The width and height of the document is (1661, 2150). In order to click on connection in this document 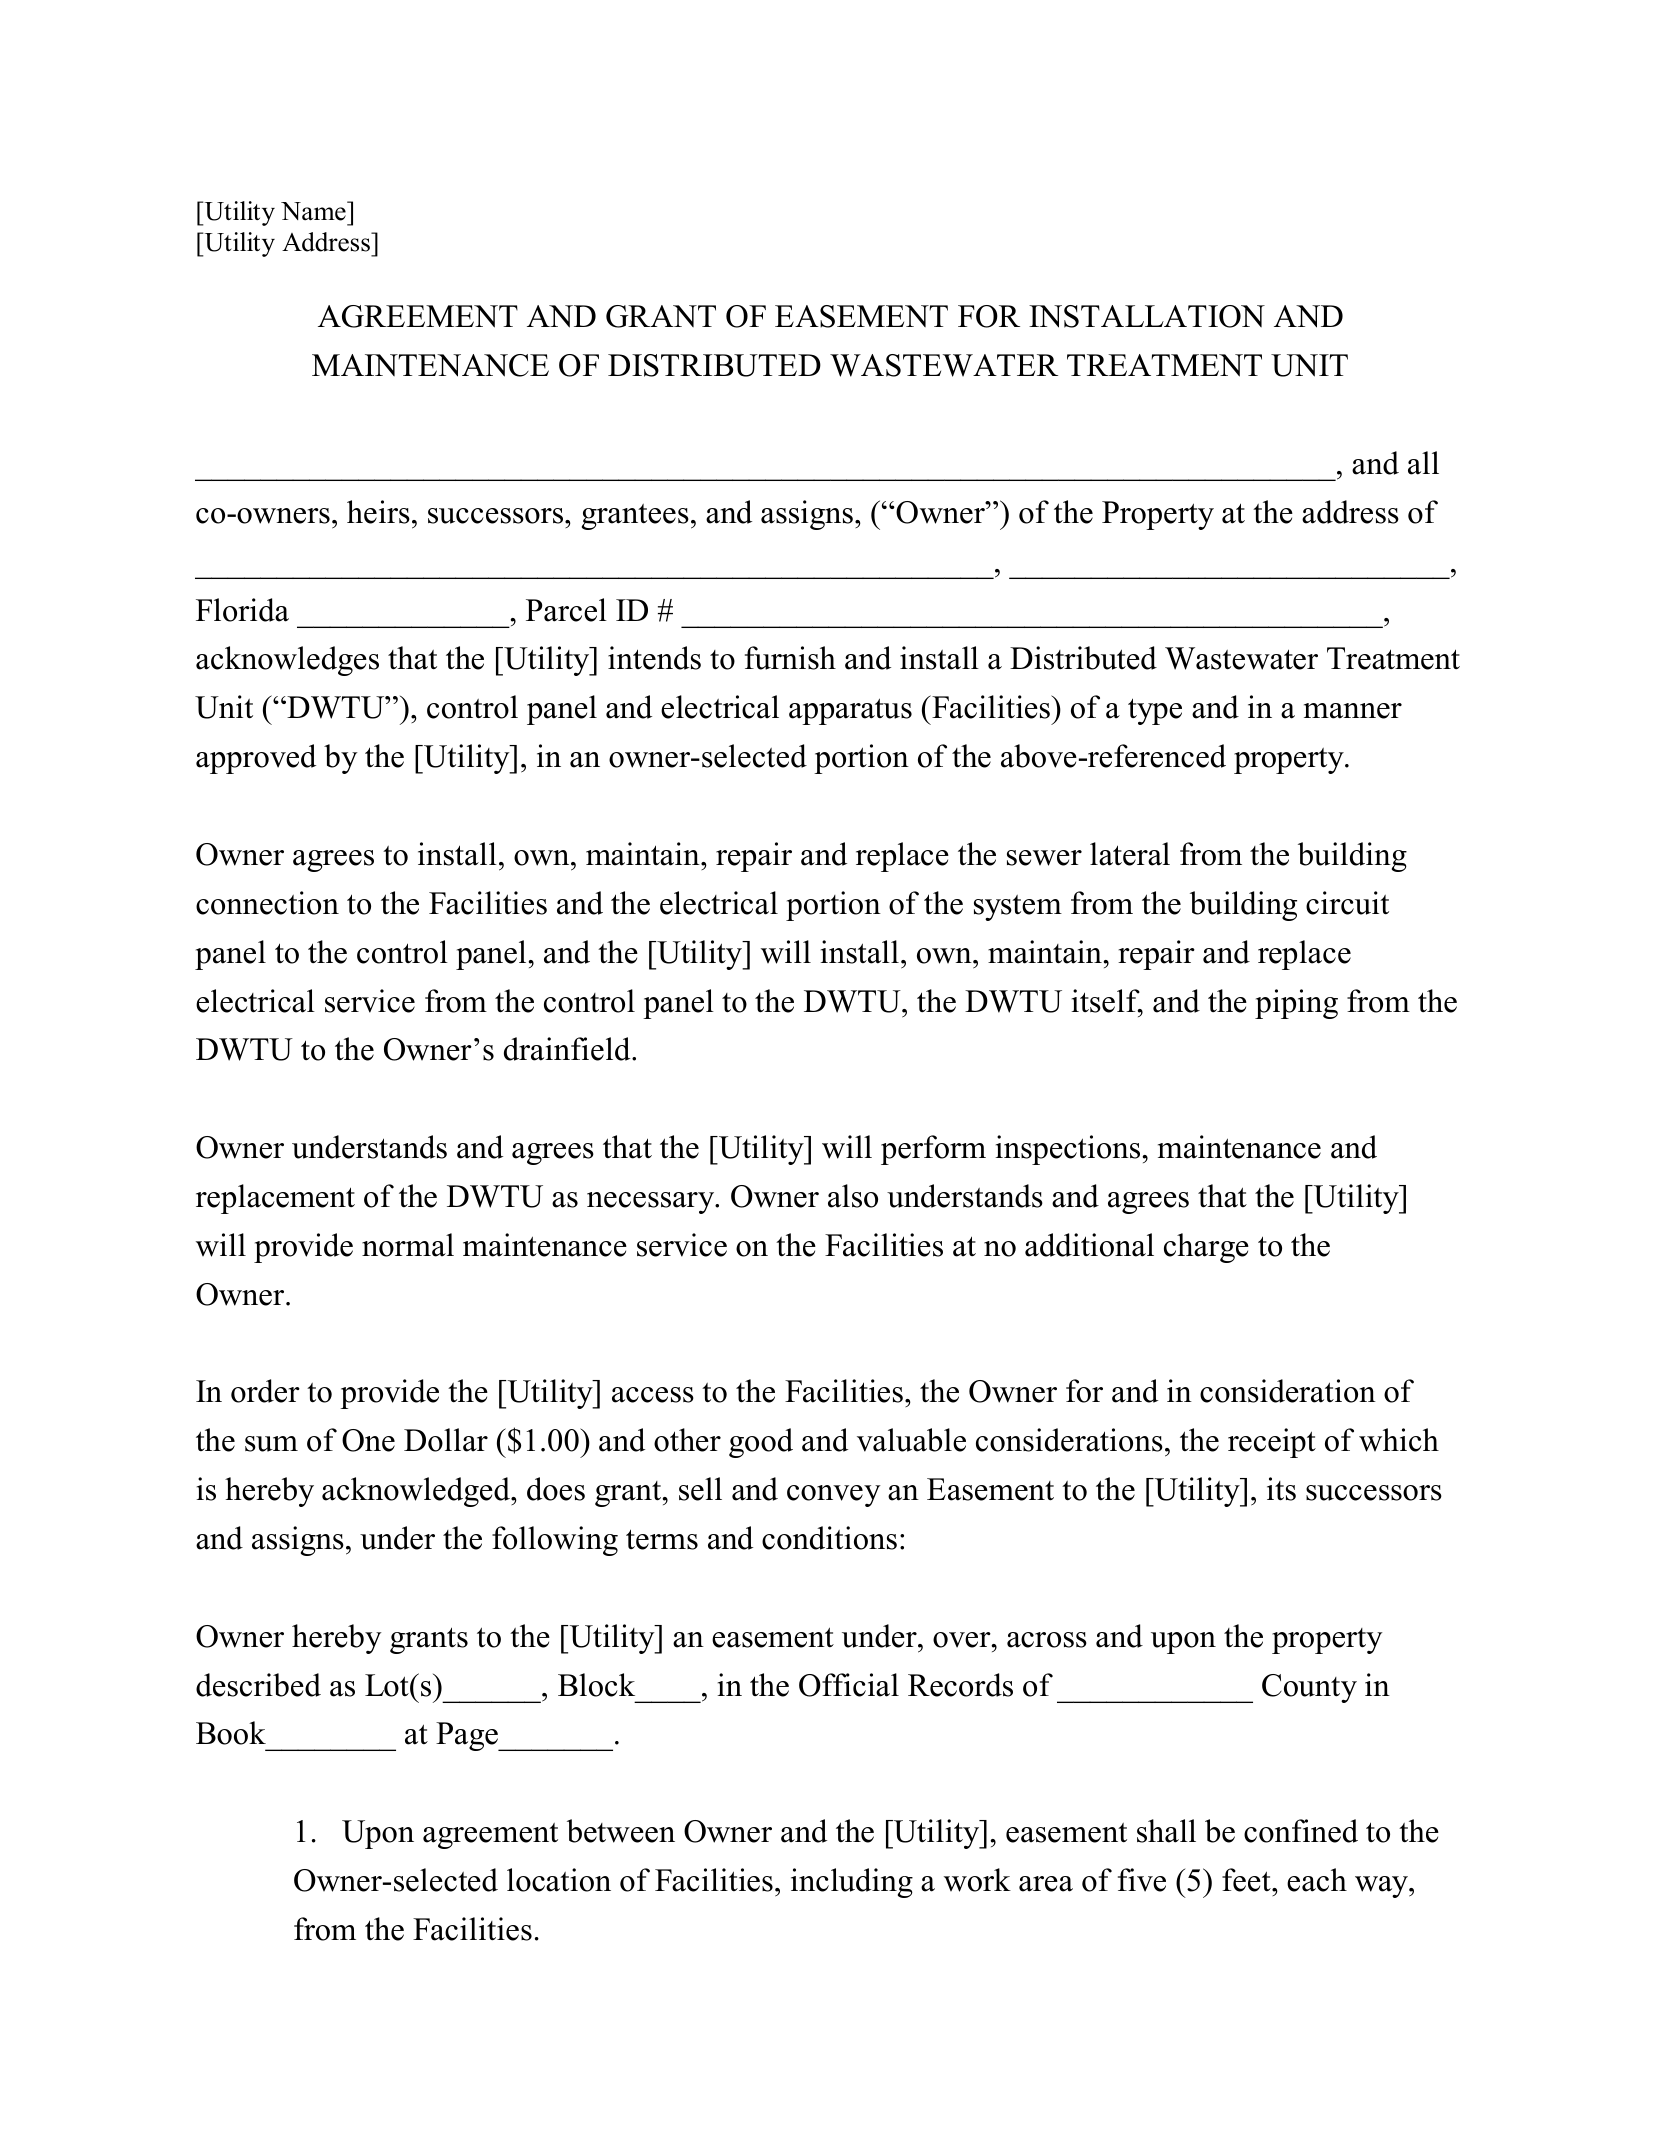, I will do `click(267, 903)`.
